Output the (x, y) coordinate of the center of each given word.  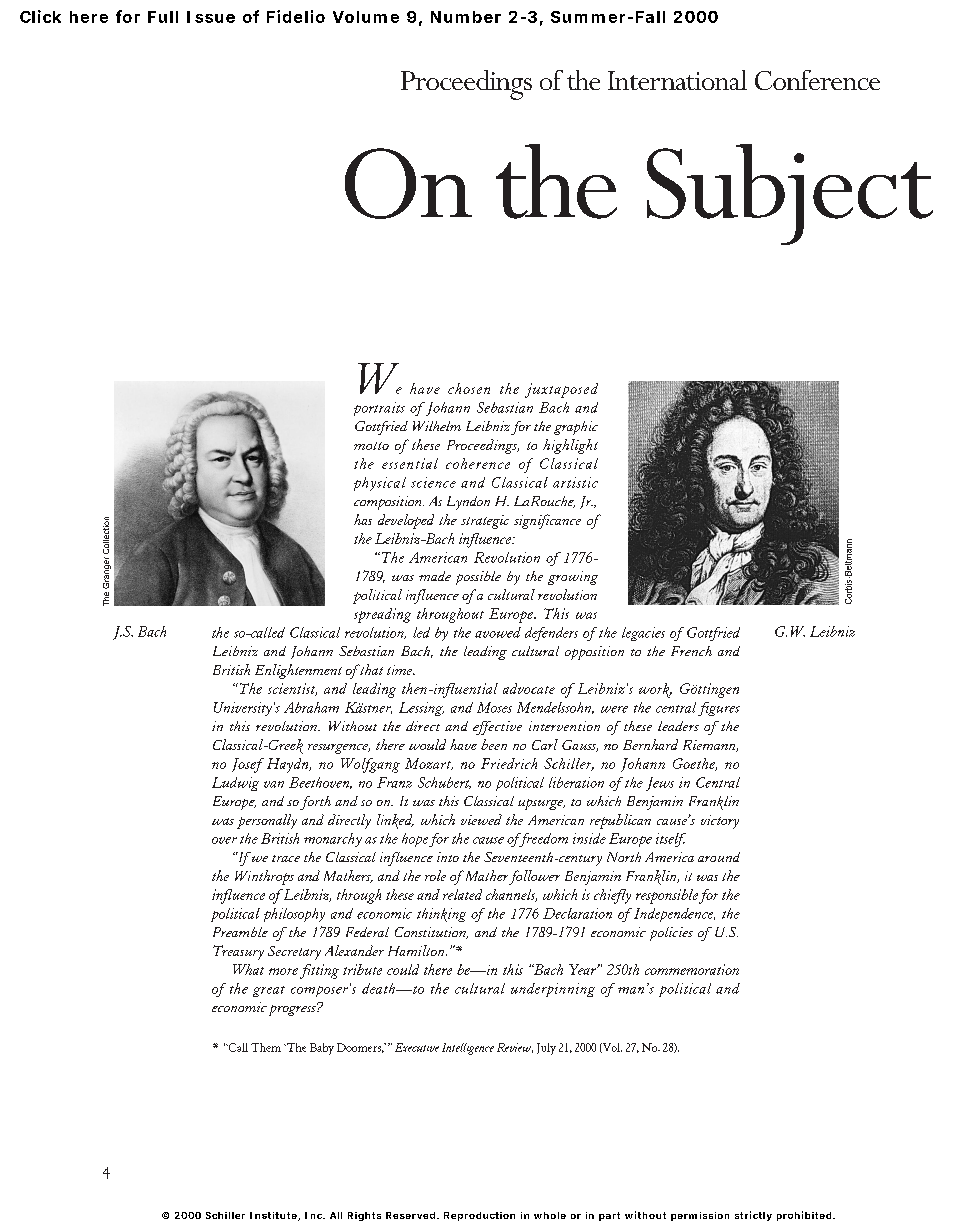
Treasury (238, 952)
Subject (790, 194)
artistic (575, 482)
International (677, 80)
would (427, 744)
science (433, 482)
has (363, 519)
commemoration (692, 969)
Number (466, 17)
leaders (678, 726)
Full (163, 17)
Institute (273, 1215)
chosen (469, 388)
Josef (248, 765)
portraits (379, 409)
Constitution (431, 933)
